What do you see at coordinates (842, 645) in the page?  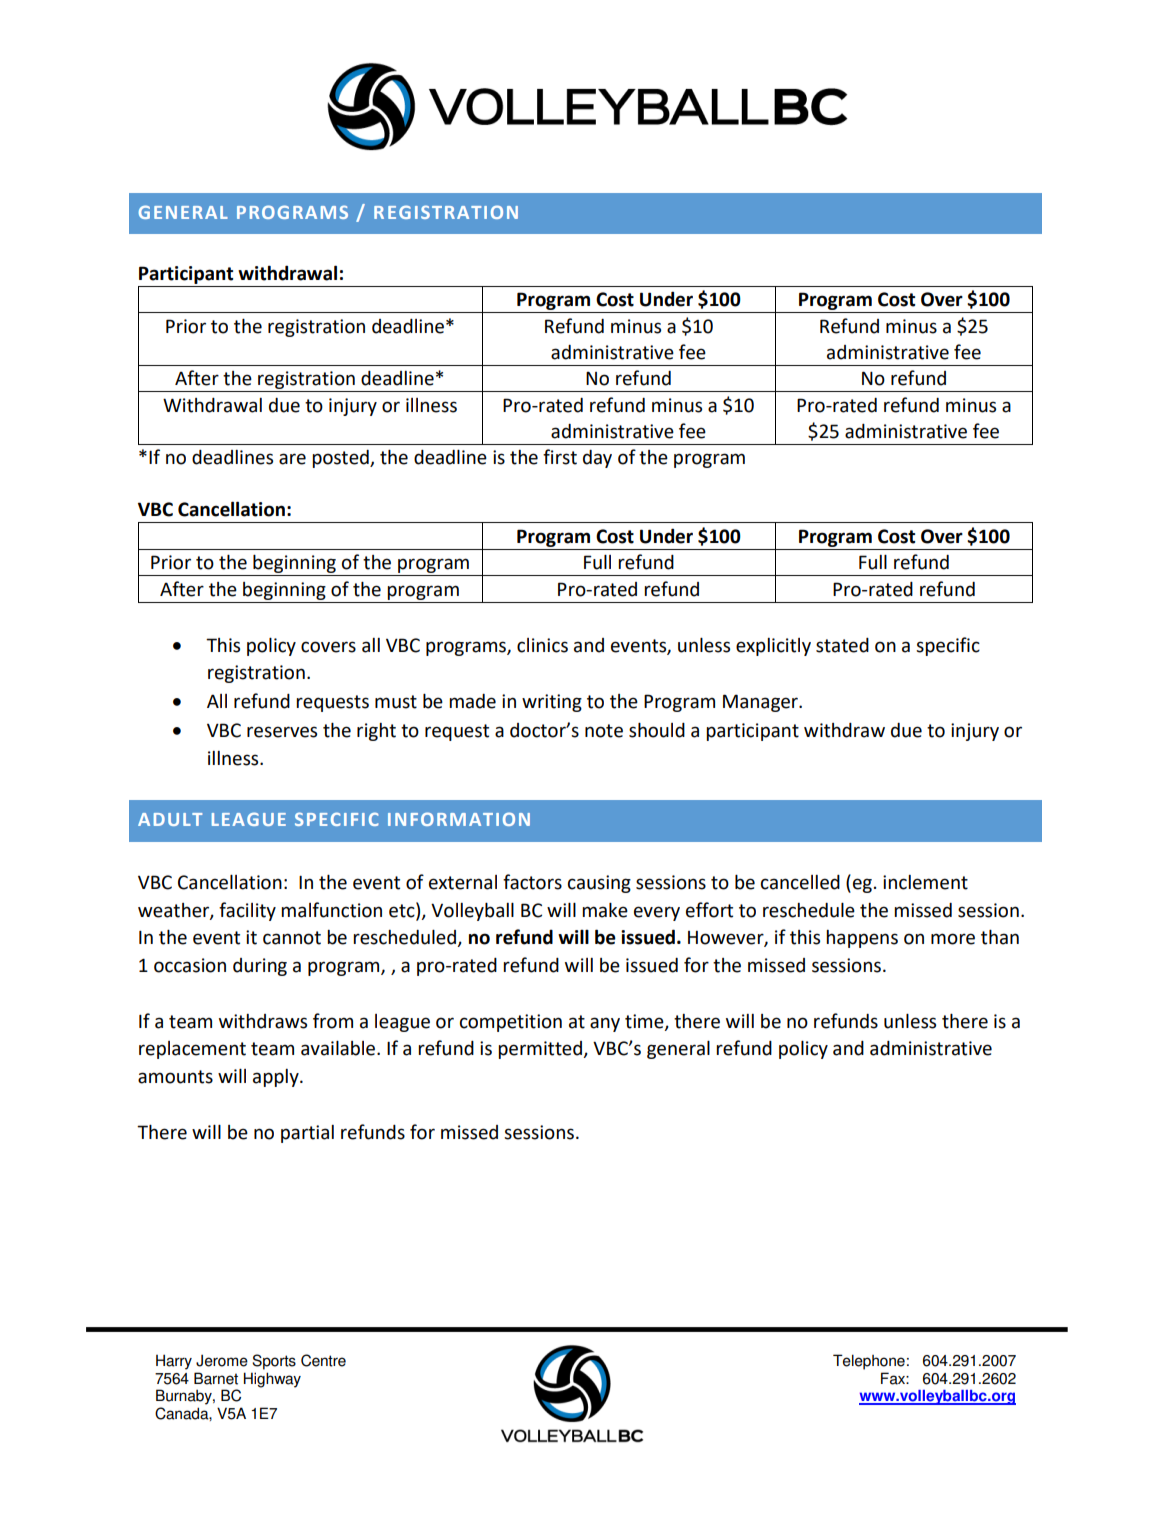 I see `stated` at bounding box center [842, 645].
